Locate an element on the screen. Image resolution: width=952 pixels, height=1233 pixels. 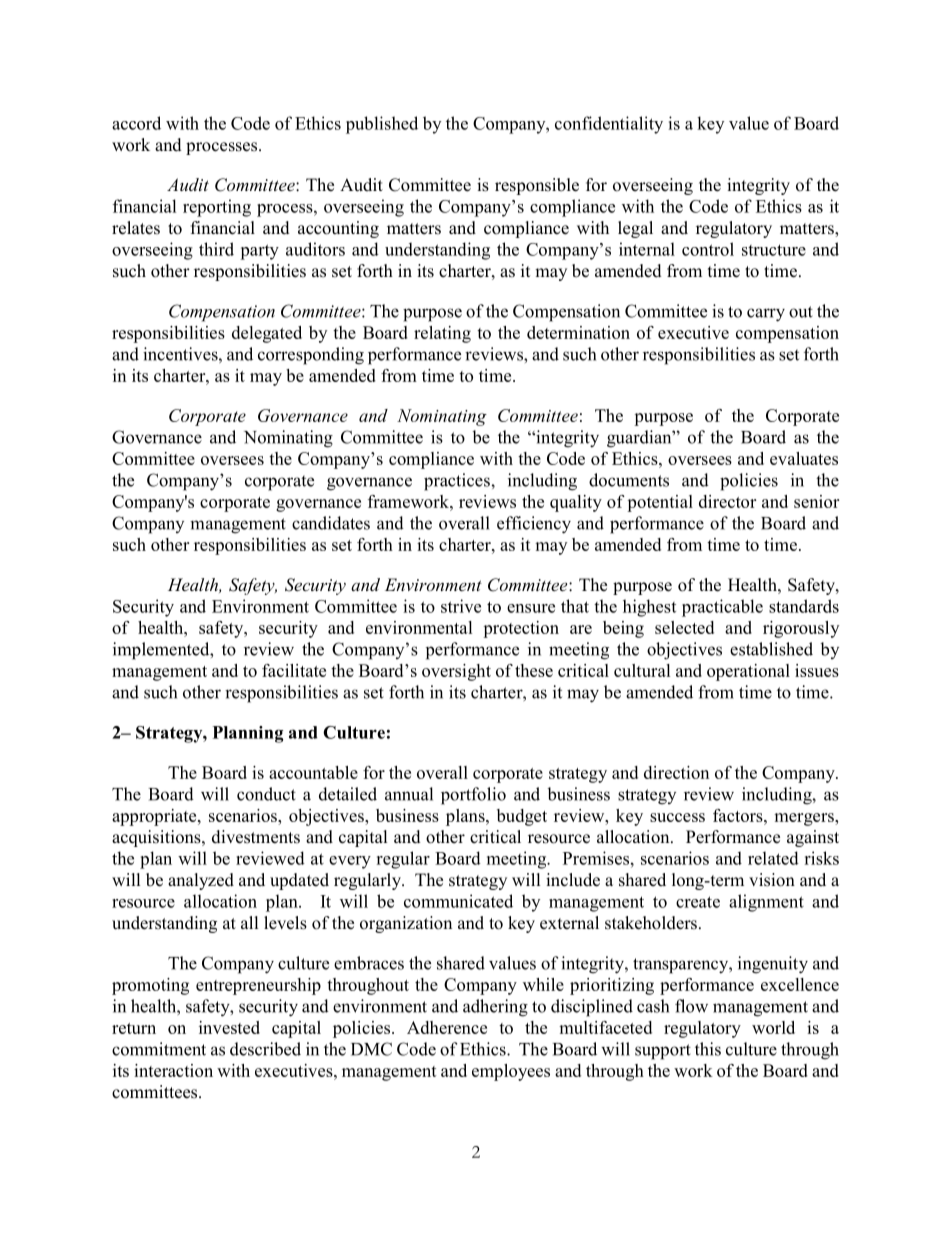
confidentiality is located at coordinates (609, 125).
